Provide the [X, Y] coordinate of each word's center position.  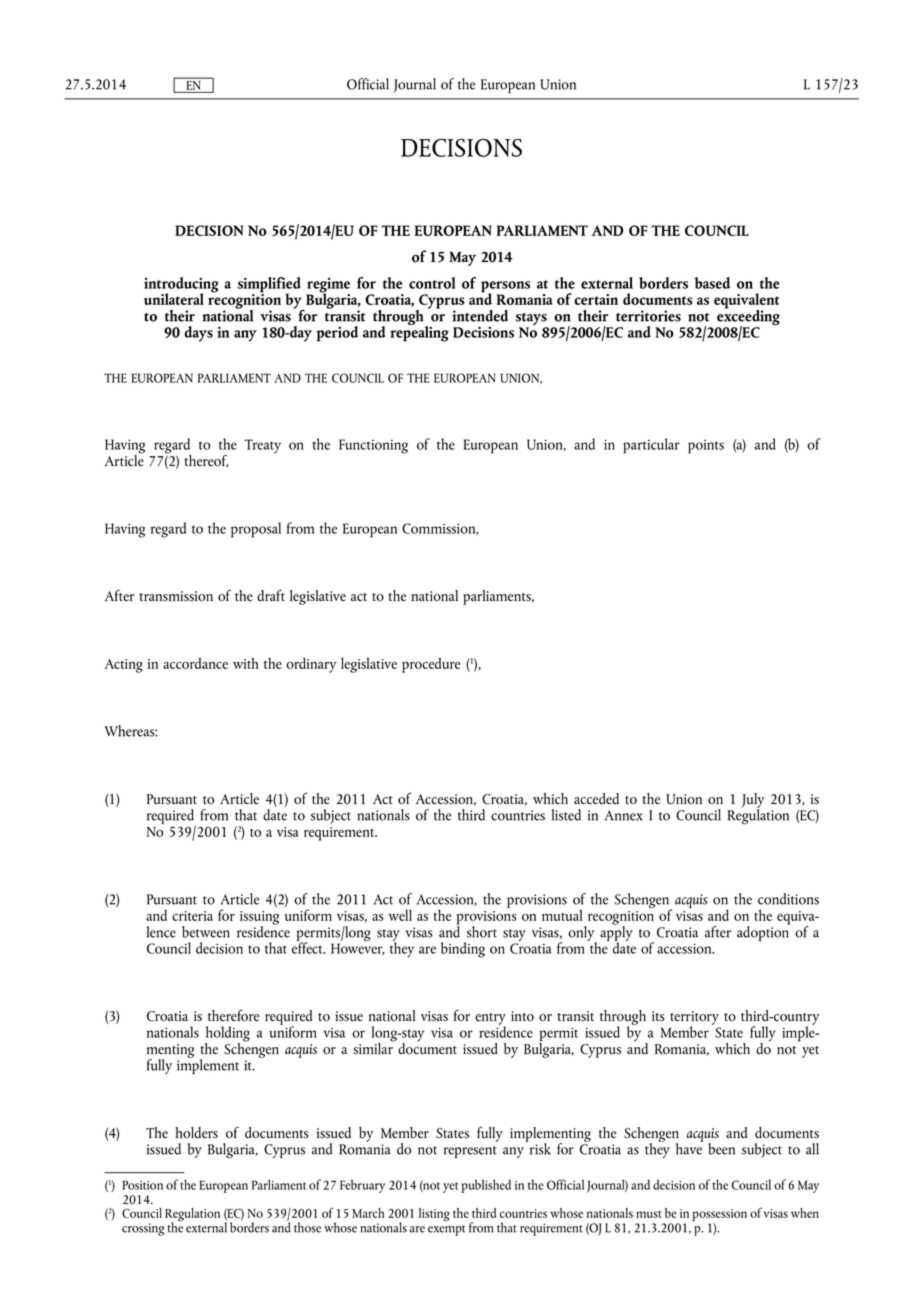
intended [480, 316]
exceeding [748, 317]
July [753, 801]
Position [142, 1185]
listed [566, 815]
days [198, 334]
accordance [195, 663]
